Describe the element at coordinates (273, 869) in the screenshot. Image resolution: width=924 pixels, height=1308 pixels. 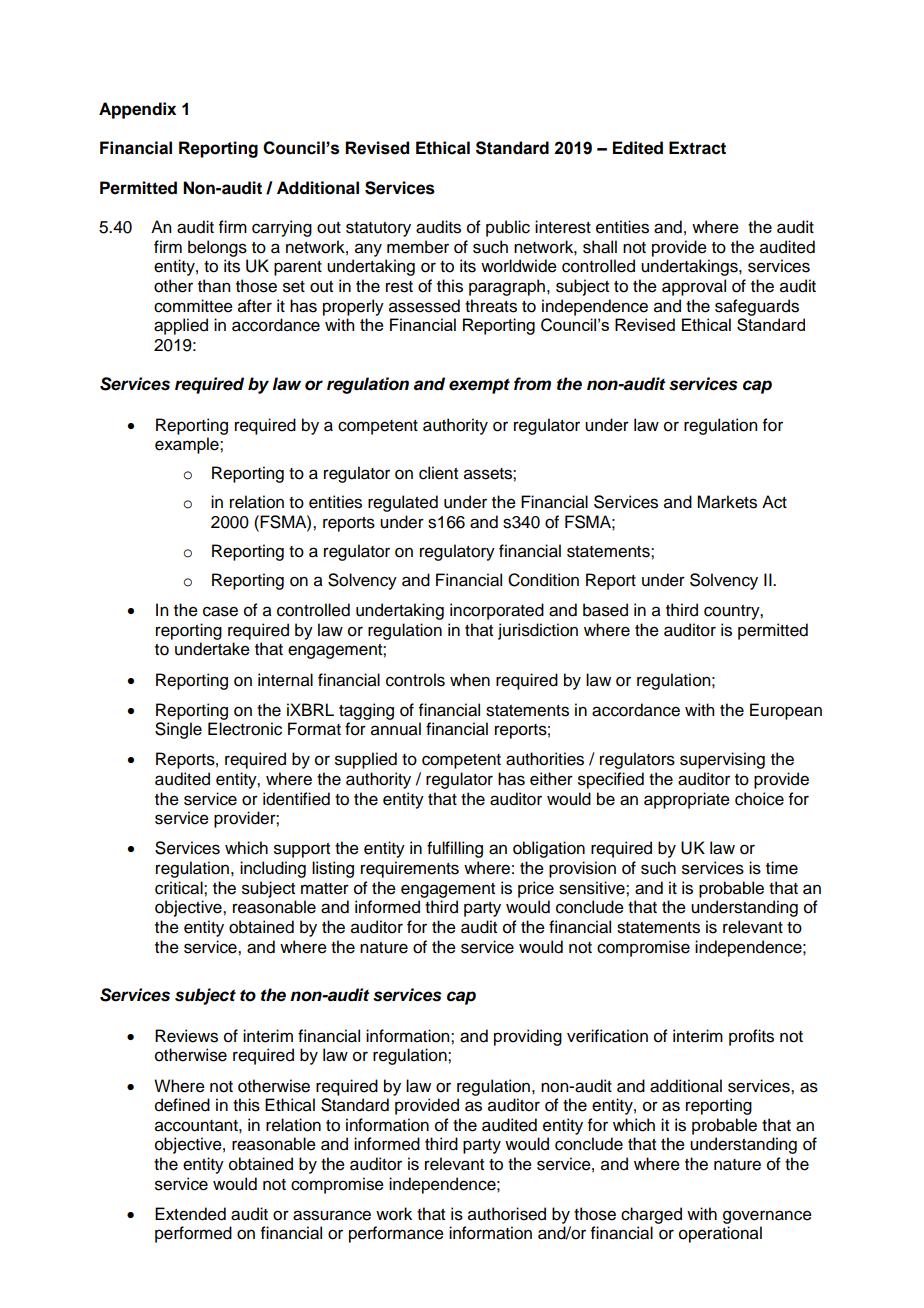
I see `including` at that location.
